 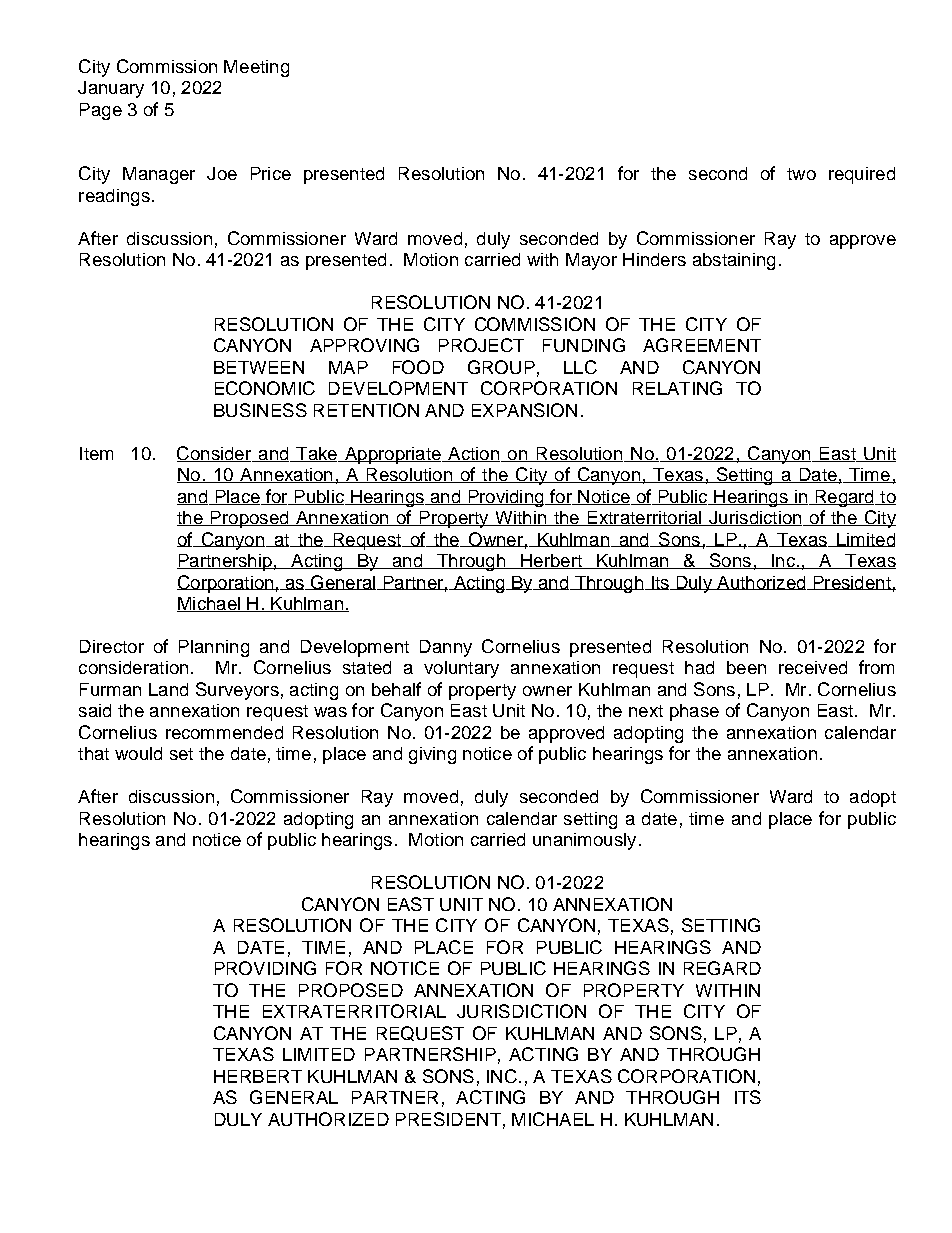 What do you see at coordinates (256, 68) in the document?
I see `Meeting` at bounding box center [256, 68].
